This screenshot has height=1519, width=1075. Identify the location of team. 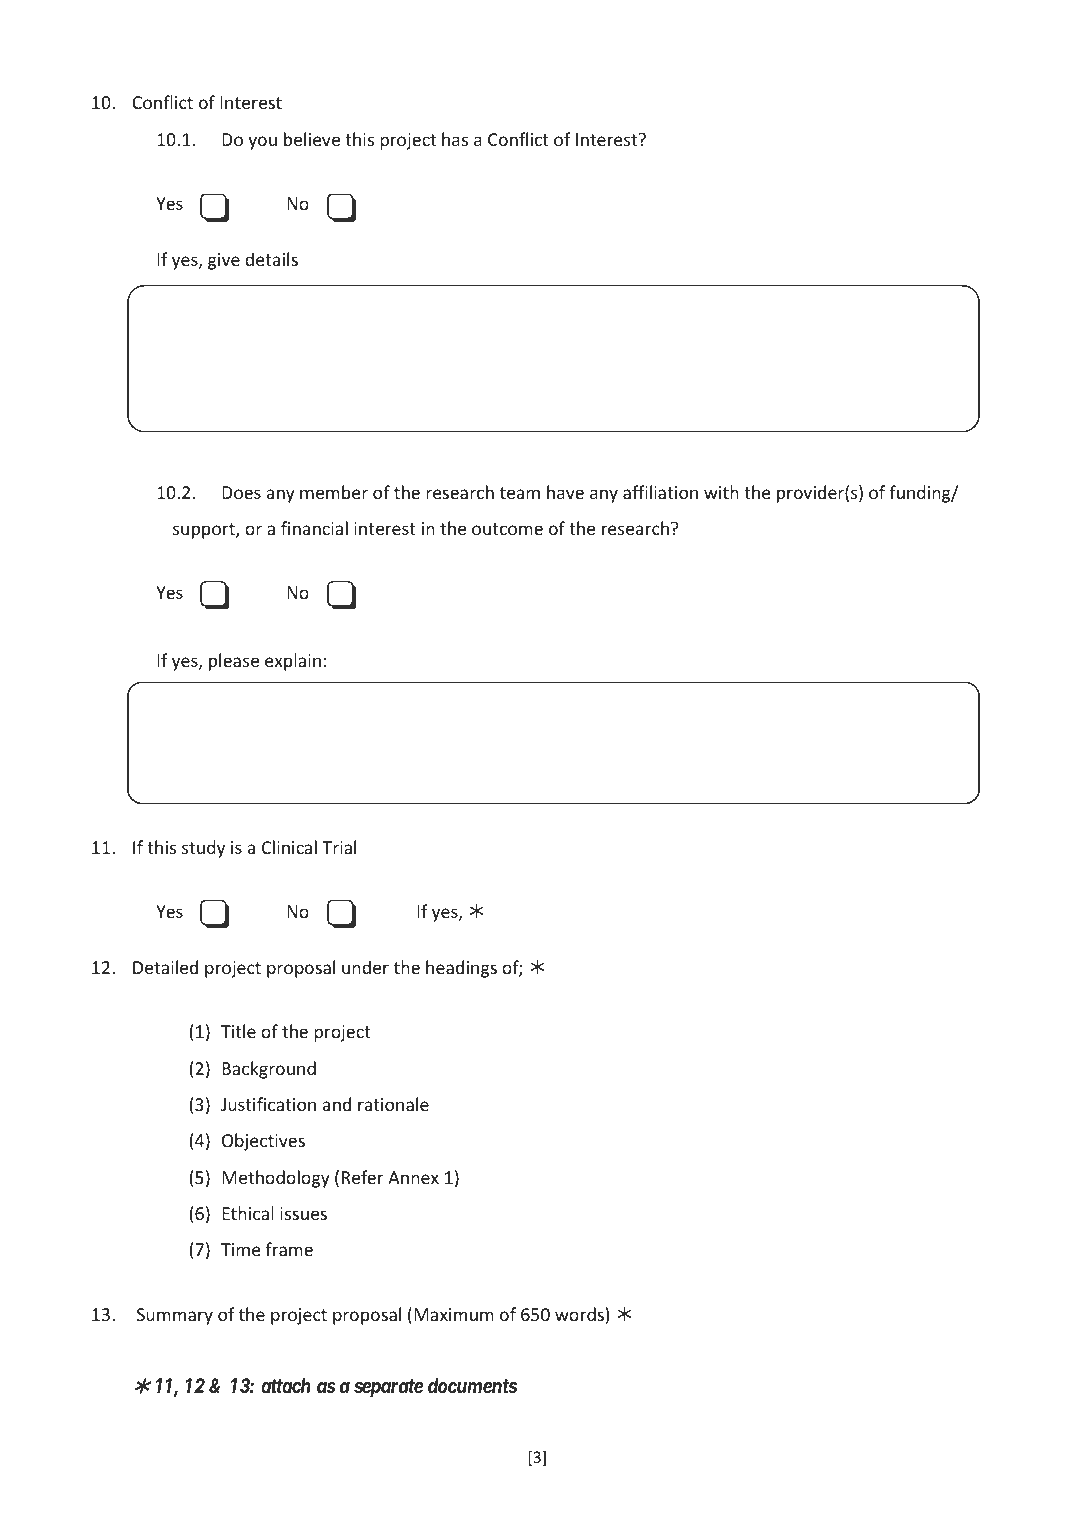
(520, 493).
